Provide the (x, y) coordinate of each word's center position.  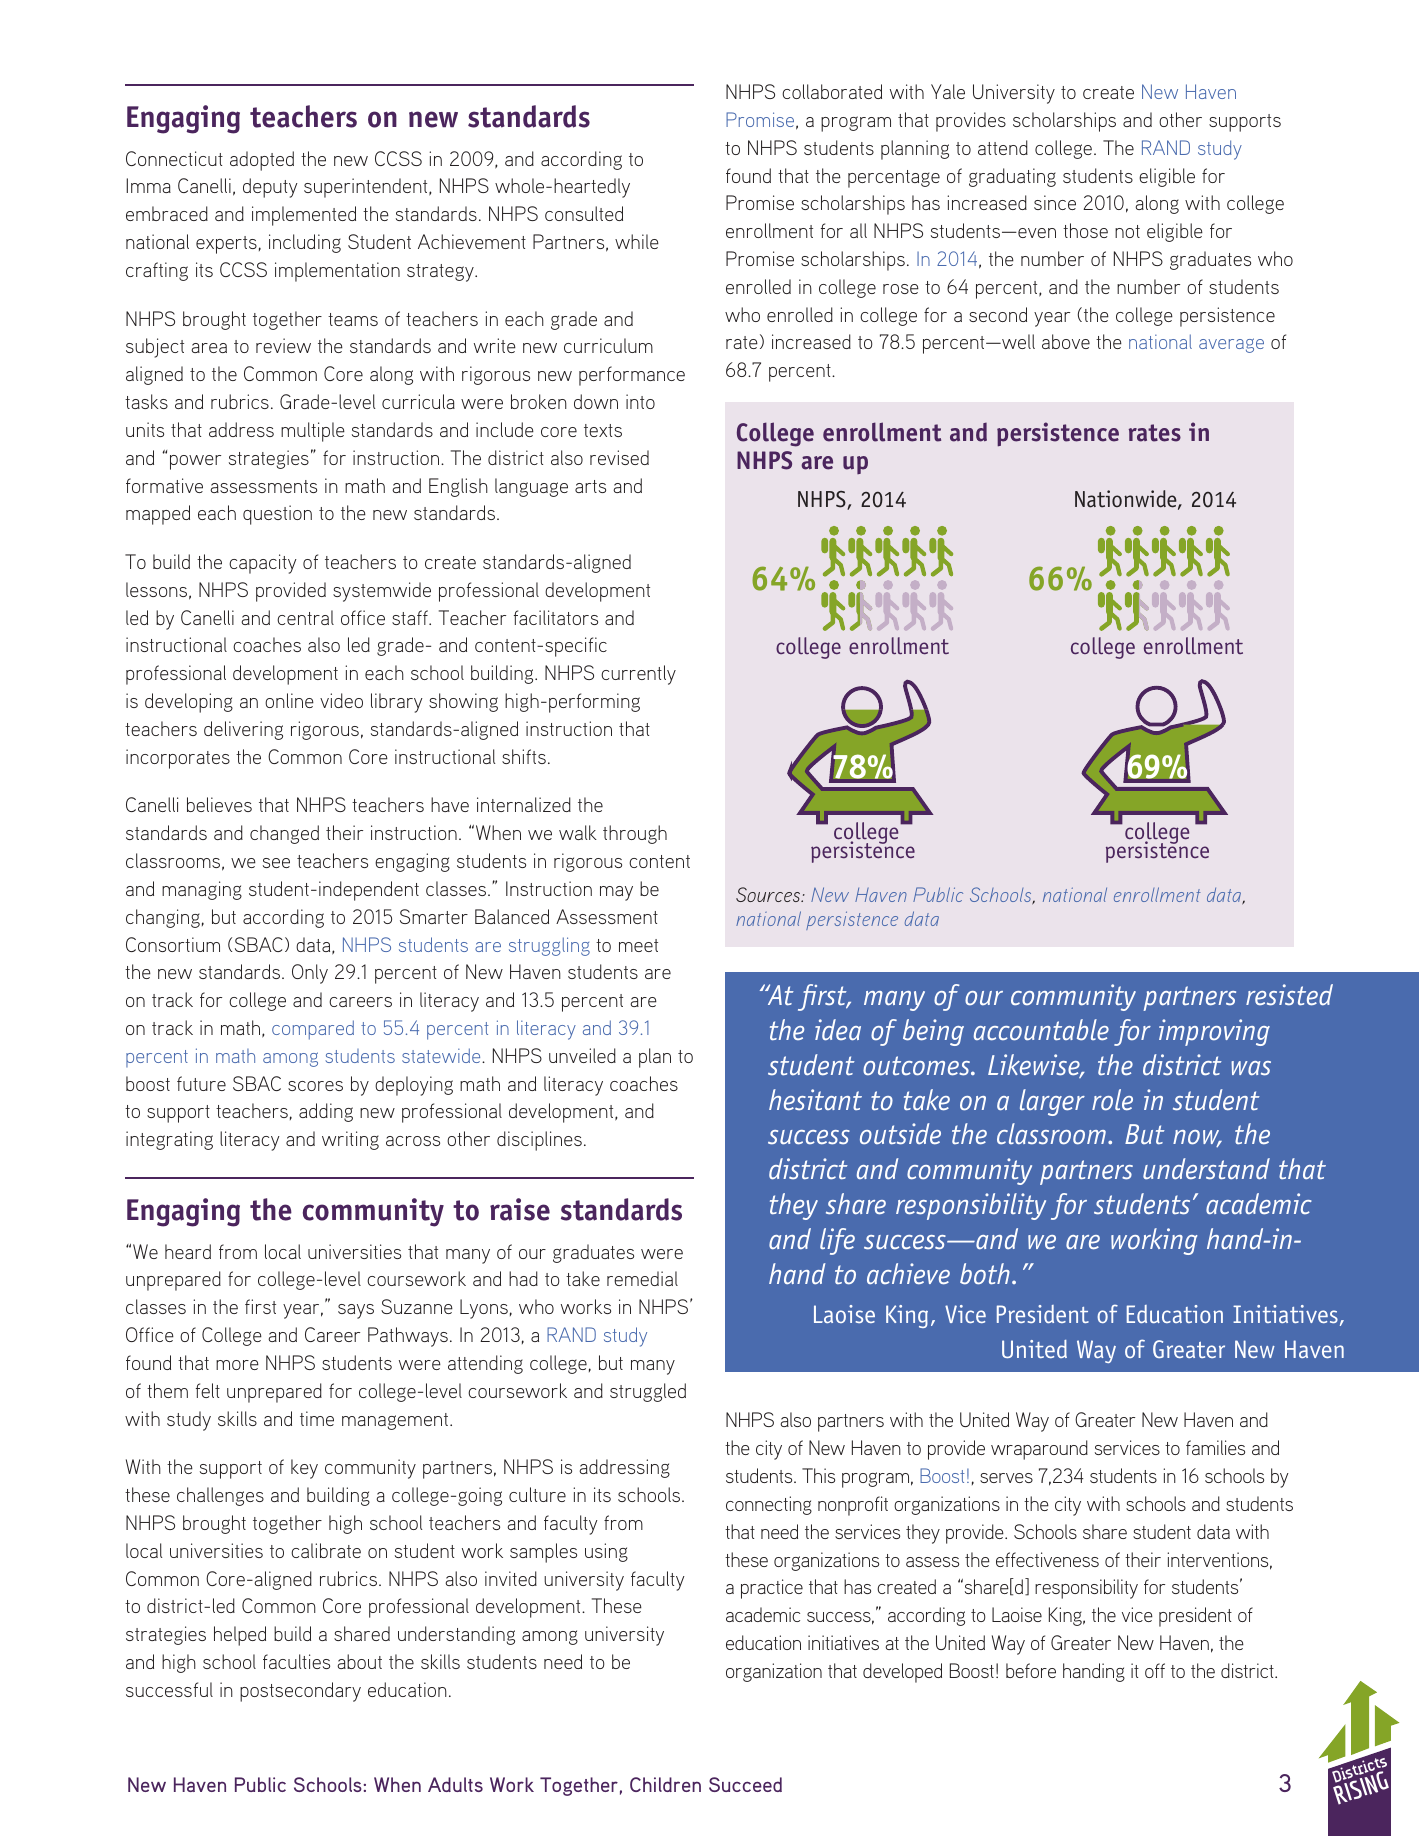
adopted (262, 161)
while (637, 241)
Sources (769, 894)
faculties (296, 1661)
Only (310, 974)
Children (665, 1784)
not (1127, 231)
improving (1214, 1032)
